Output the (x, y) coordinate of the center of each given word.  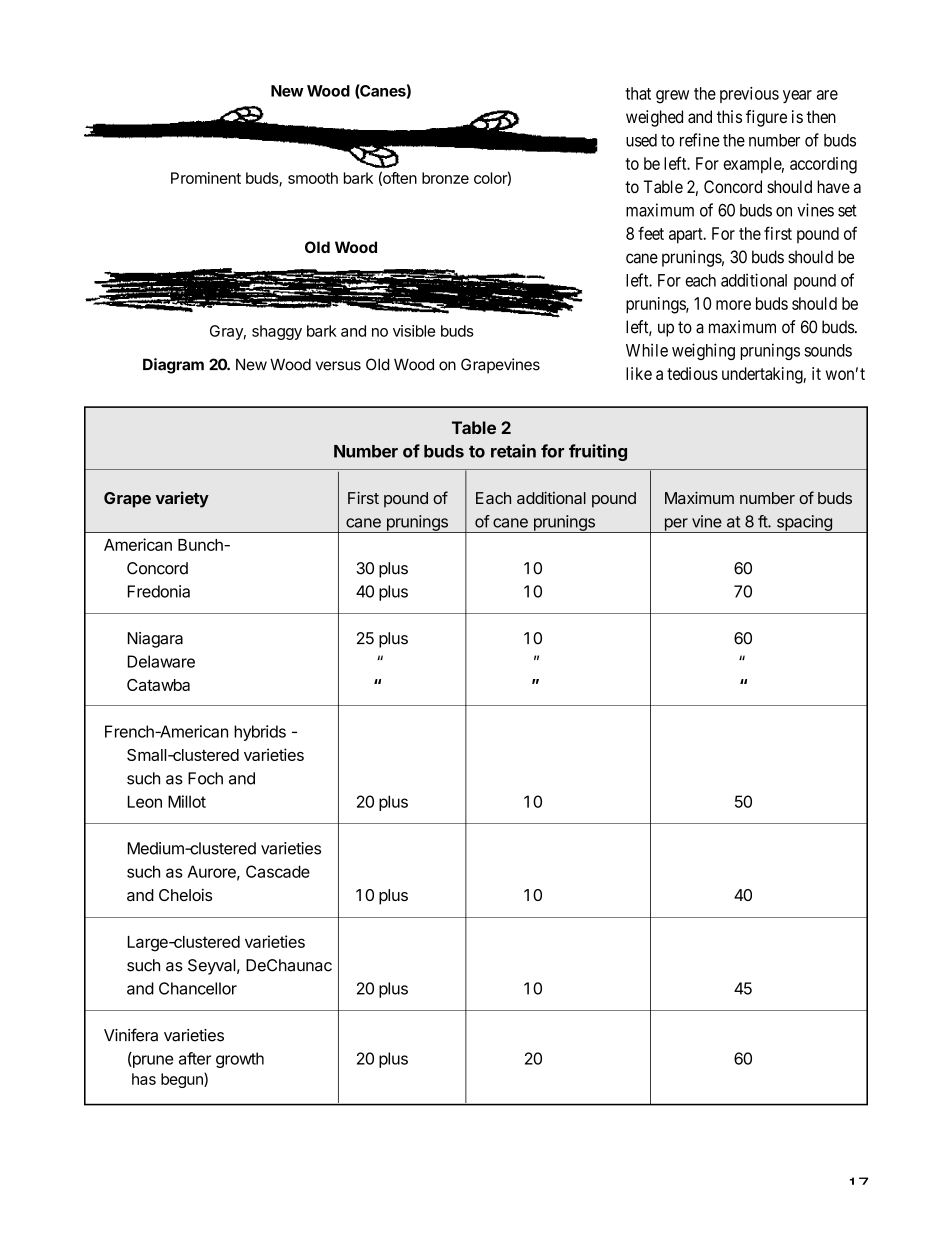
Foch (205, 778)
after (195, 1058)
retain (513, 451)
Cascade (278, 871)
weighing (703, 351)
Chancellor (198, 988)
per (676, 525)
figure (766, 118)
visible (414, 331)
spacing (804, 524)
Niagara (155, 640)
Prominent (206, 178)
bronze (445, 178)
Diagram (173, 366)
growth (240, 1060)
